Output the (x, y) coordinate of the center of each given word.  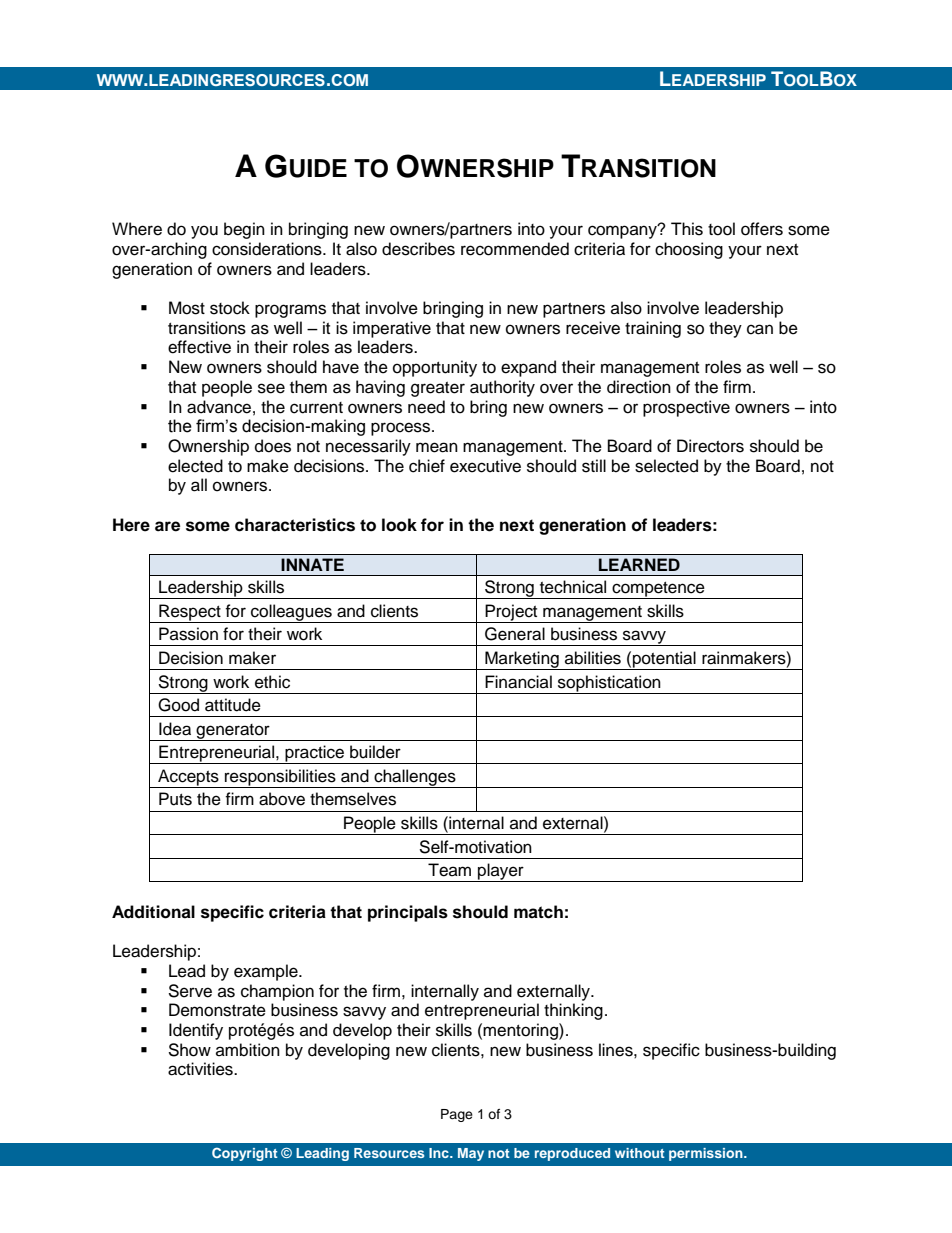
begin (244, 230)
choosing (689, 250)
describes (418, 249)
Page (457, 1115)
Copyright (245, 1154)
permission (707, 1154)
